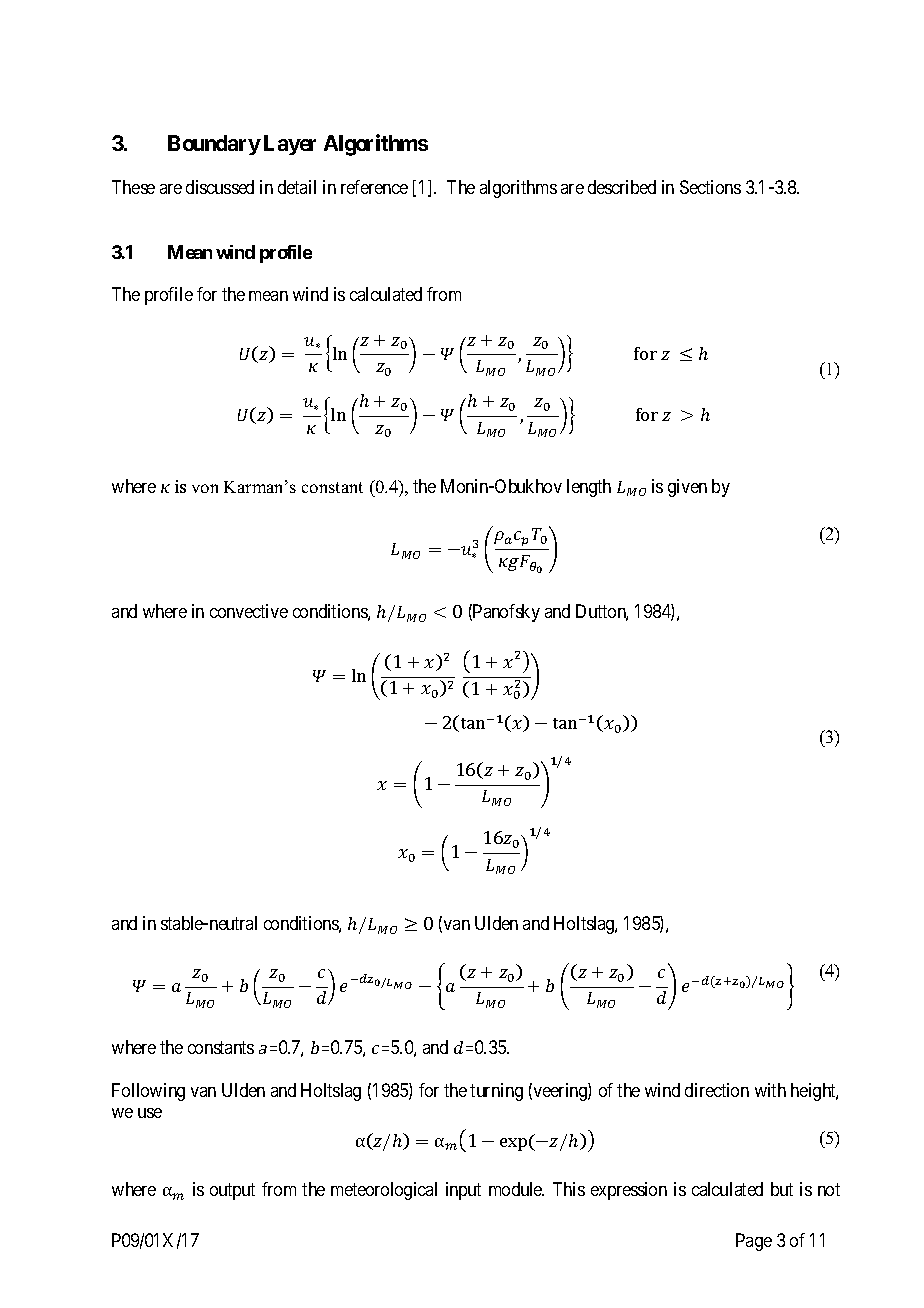 Image resolution: width=924 pixels, height=1308 pixels. Describe the element at coordinates (220, 187) in the screenshot. I see `discussed` at that location.
